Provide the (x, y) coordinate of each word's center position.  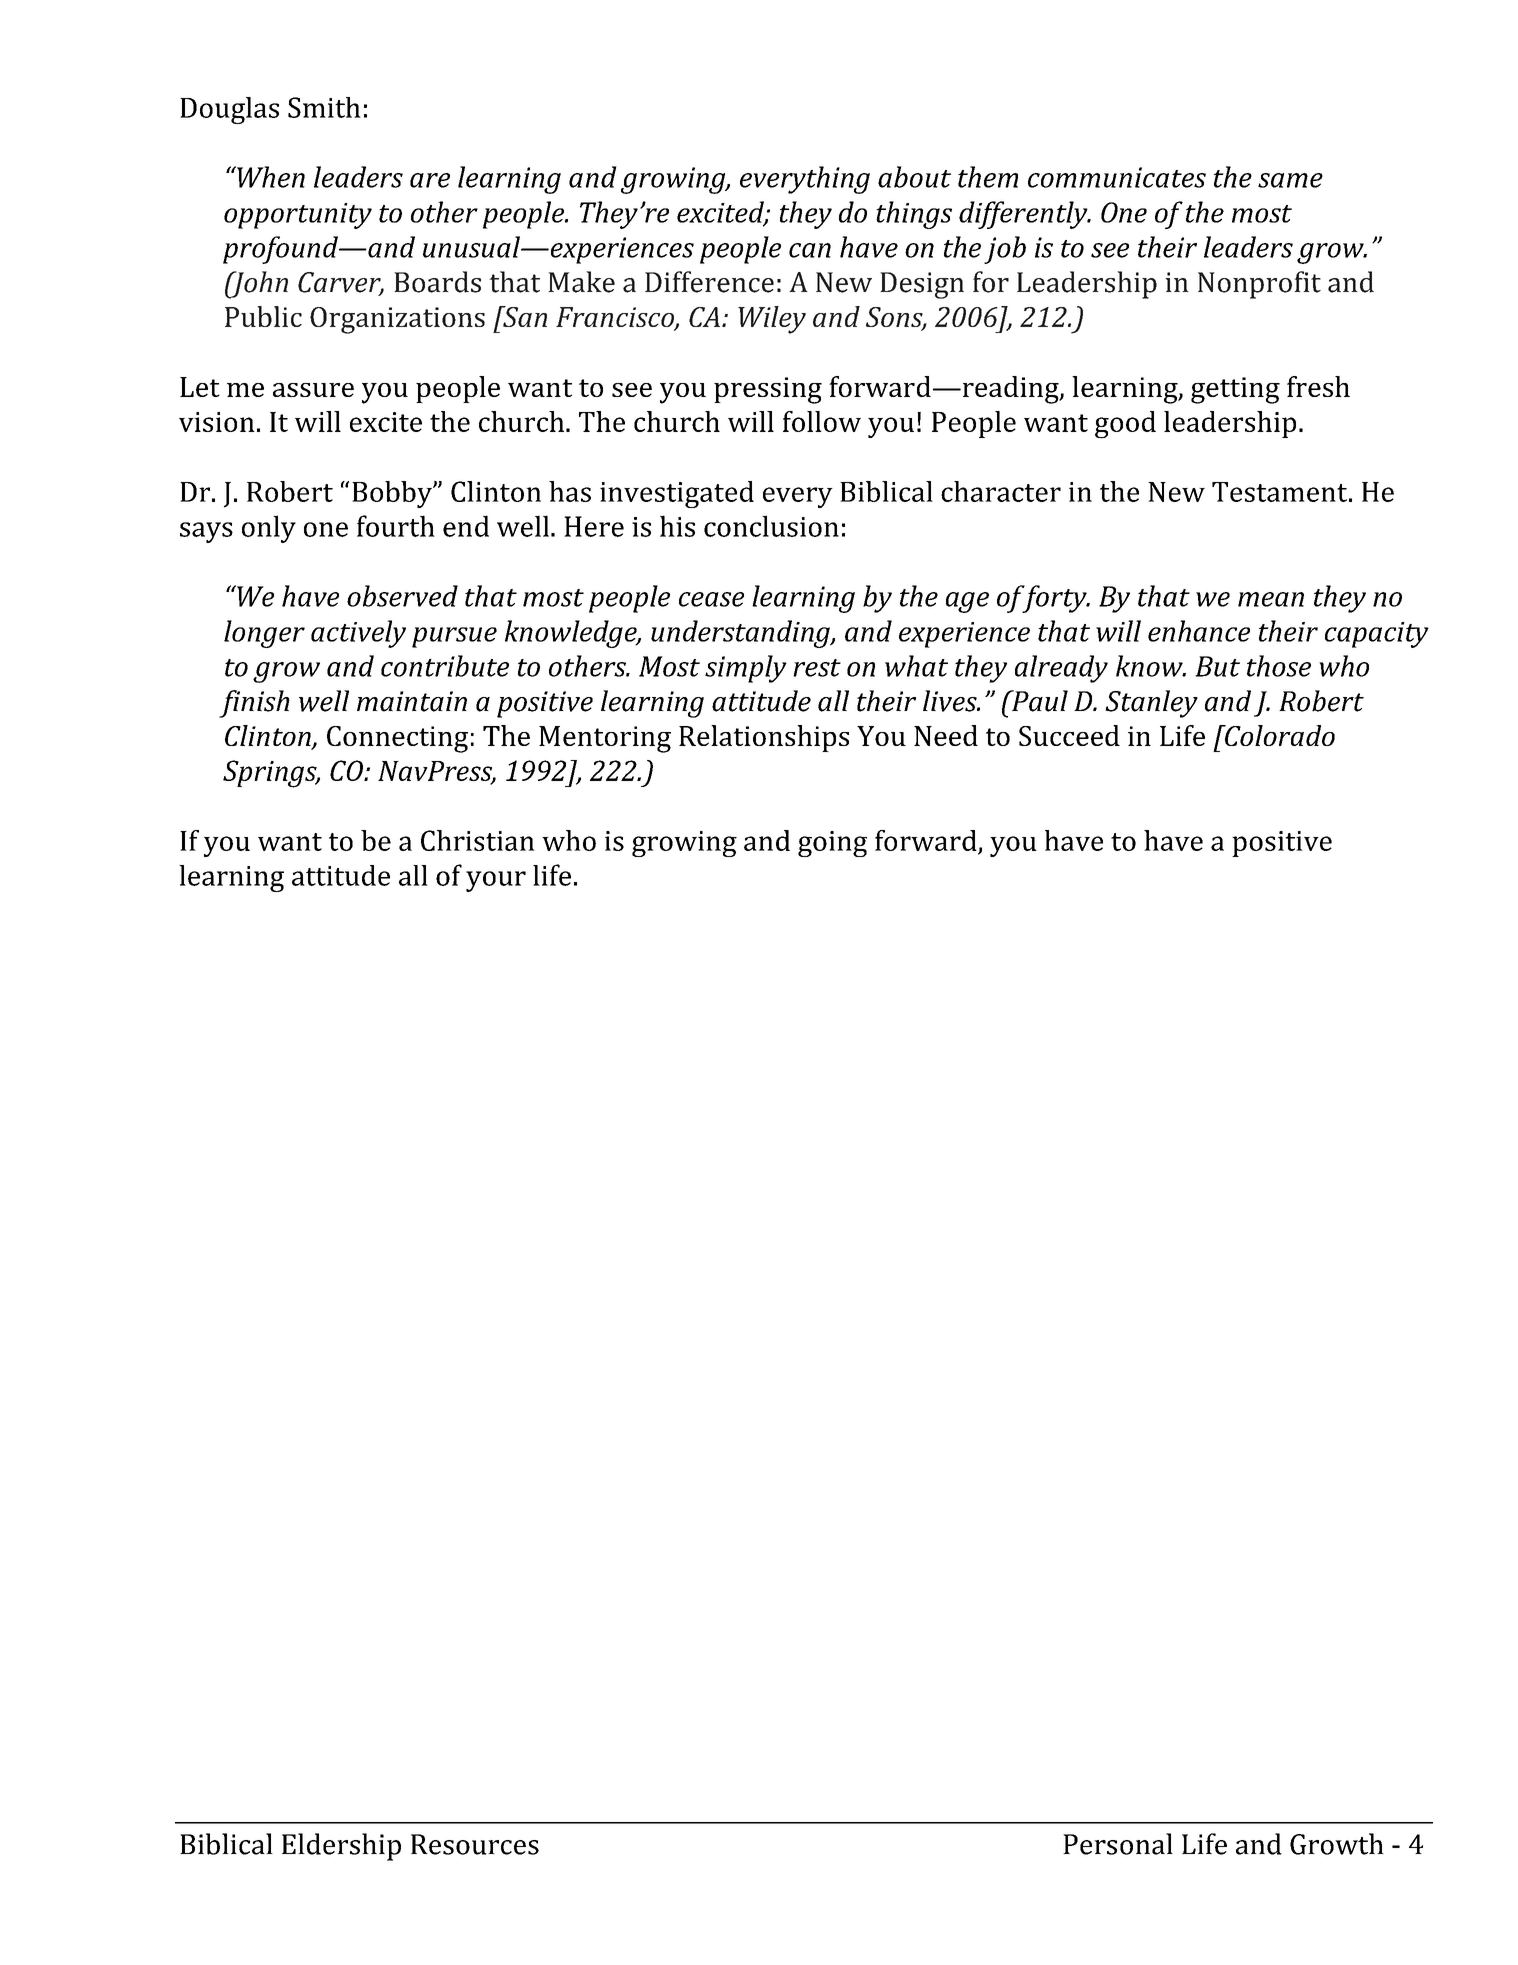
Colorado (1279, 735)
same (1290, 180)
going (832, 844)
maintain (412, 701)
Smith (324, 107)
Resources (475, 1844)
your (496, 881)
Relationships (764, 738)
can (810, 250)
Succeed (1069, 735)
